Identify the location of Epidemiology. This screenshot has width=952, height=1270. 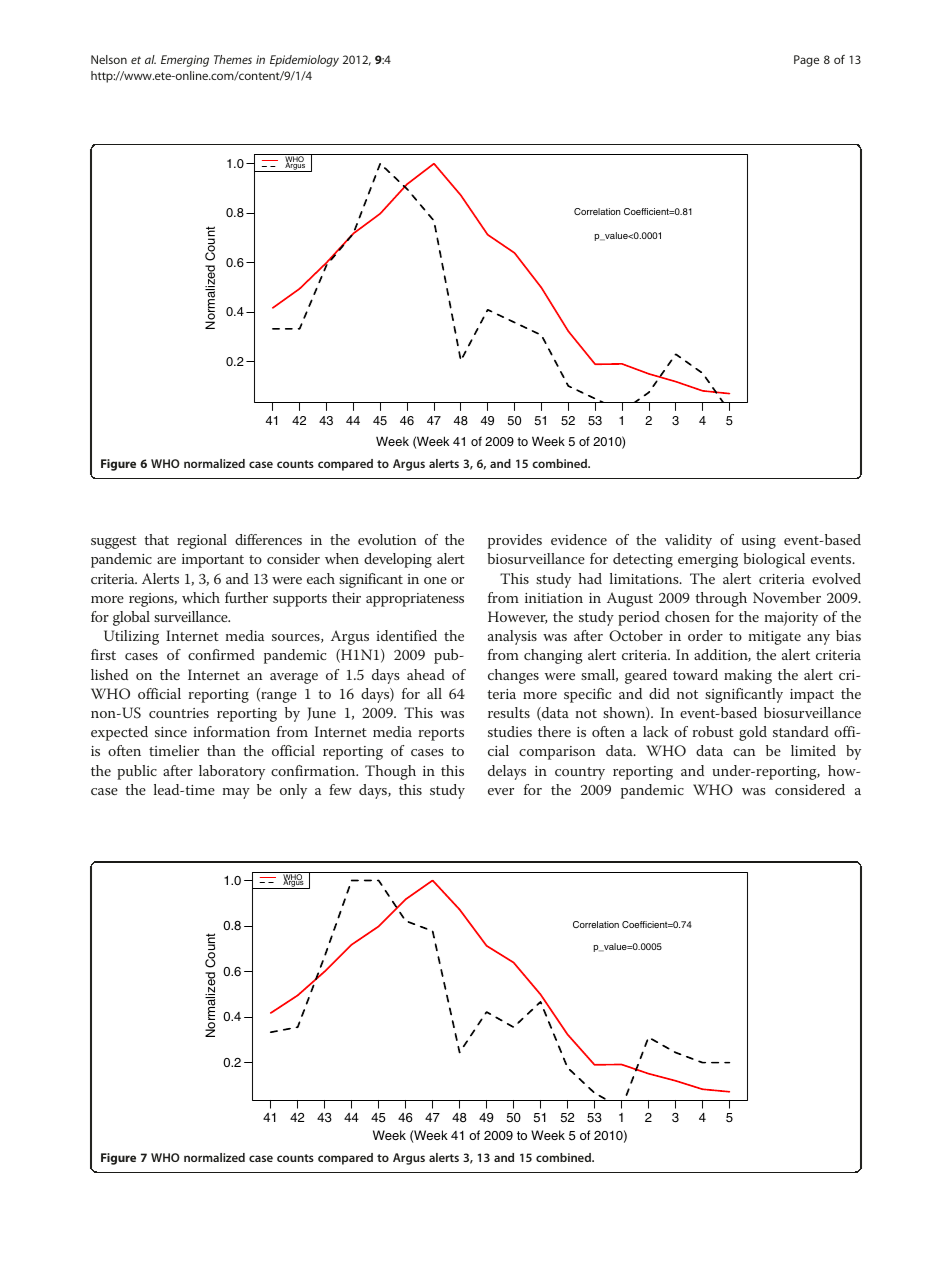
(304, 61).
